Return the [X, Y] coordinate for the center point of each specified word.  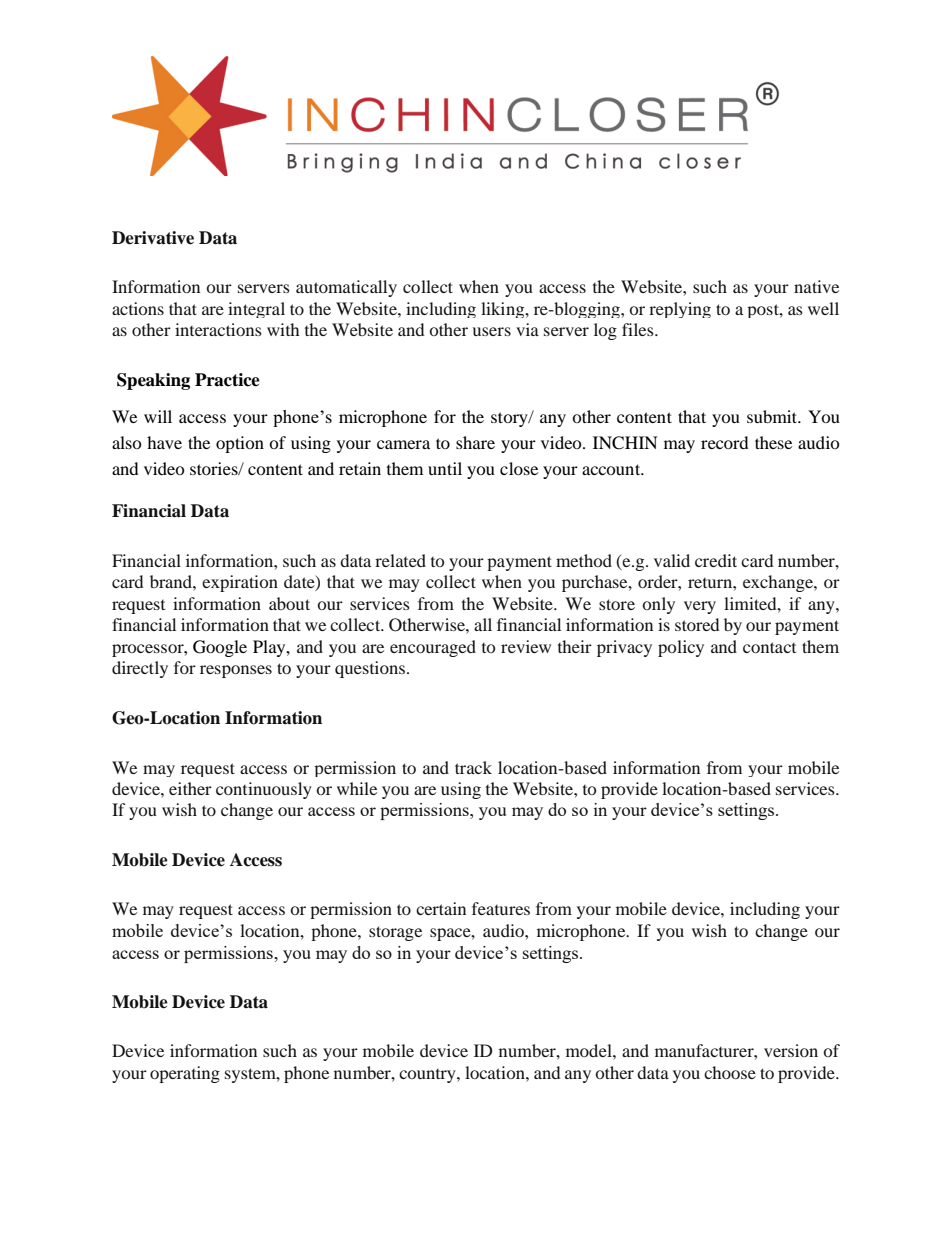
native [816, 286]
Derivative [153, 238]
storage [395, 933]
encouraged [433, 648]
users [491, 331]
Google [220, 648]
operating [185, 1074]
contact [769, 647]
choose [730, 1072]
